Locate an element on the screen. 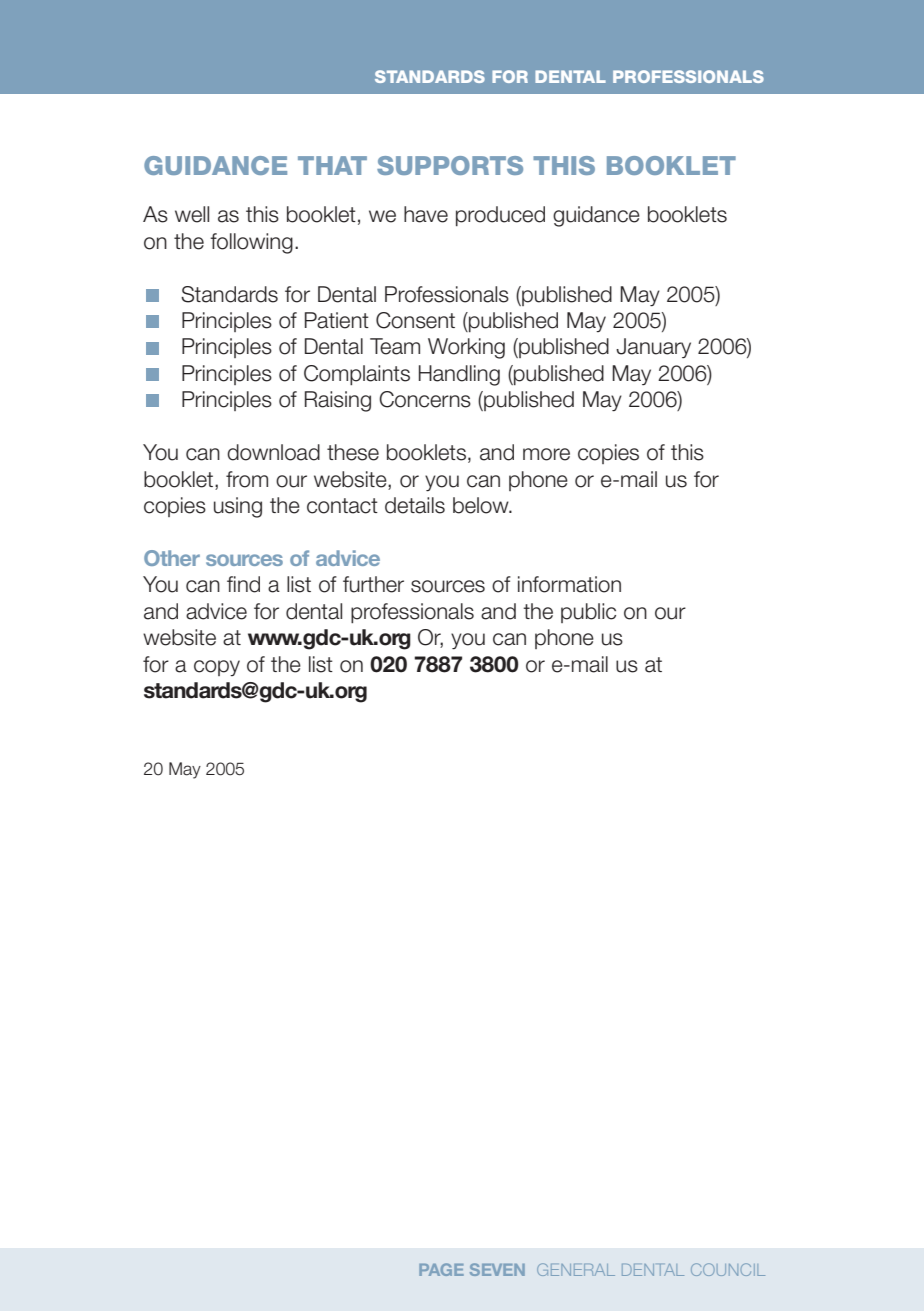  following is located at coordinates (251, 243).
